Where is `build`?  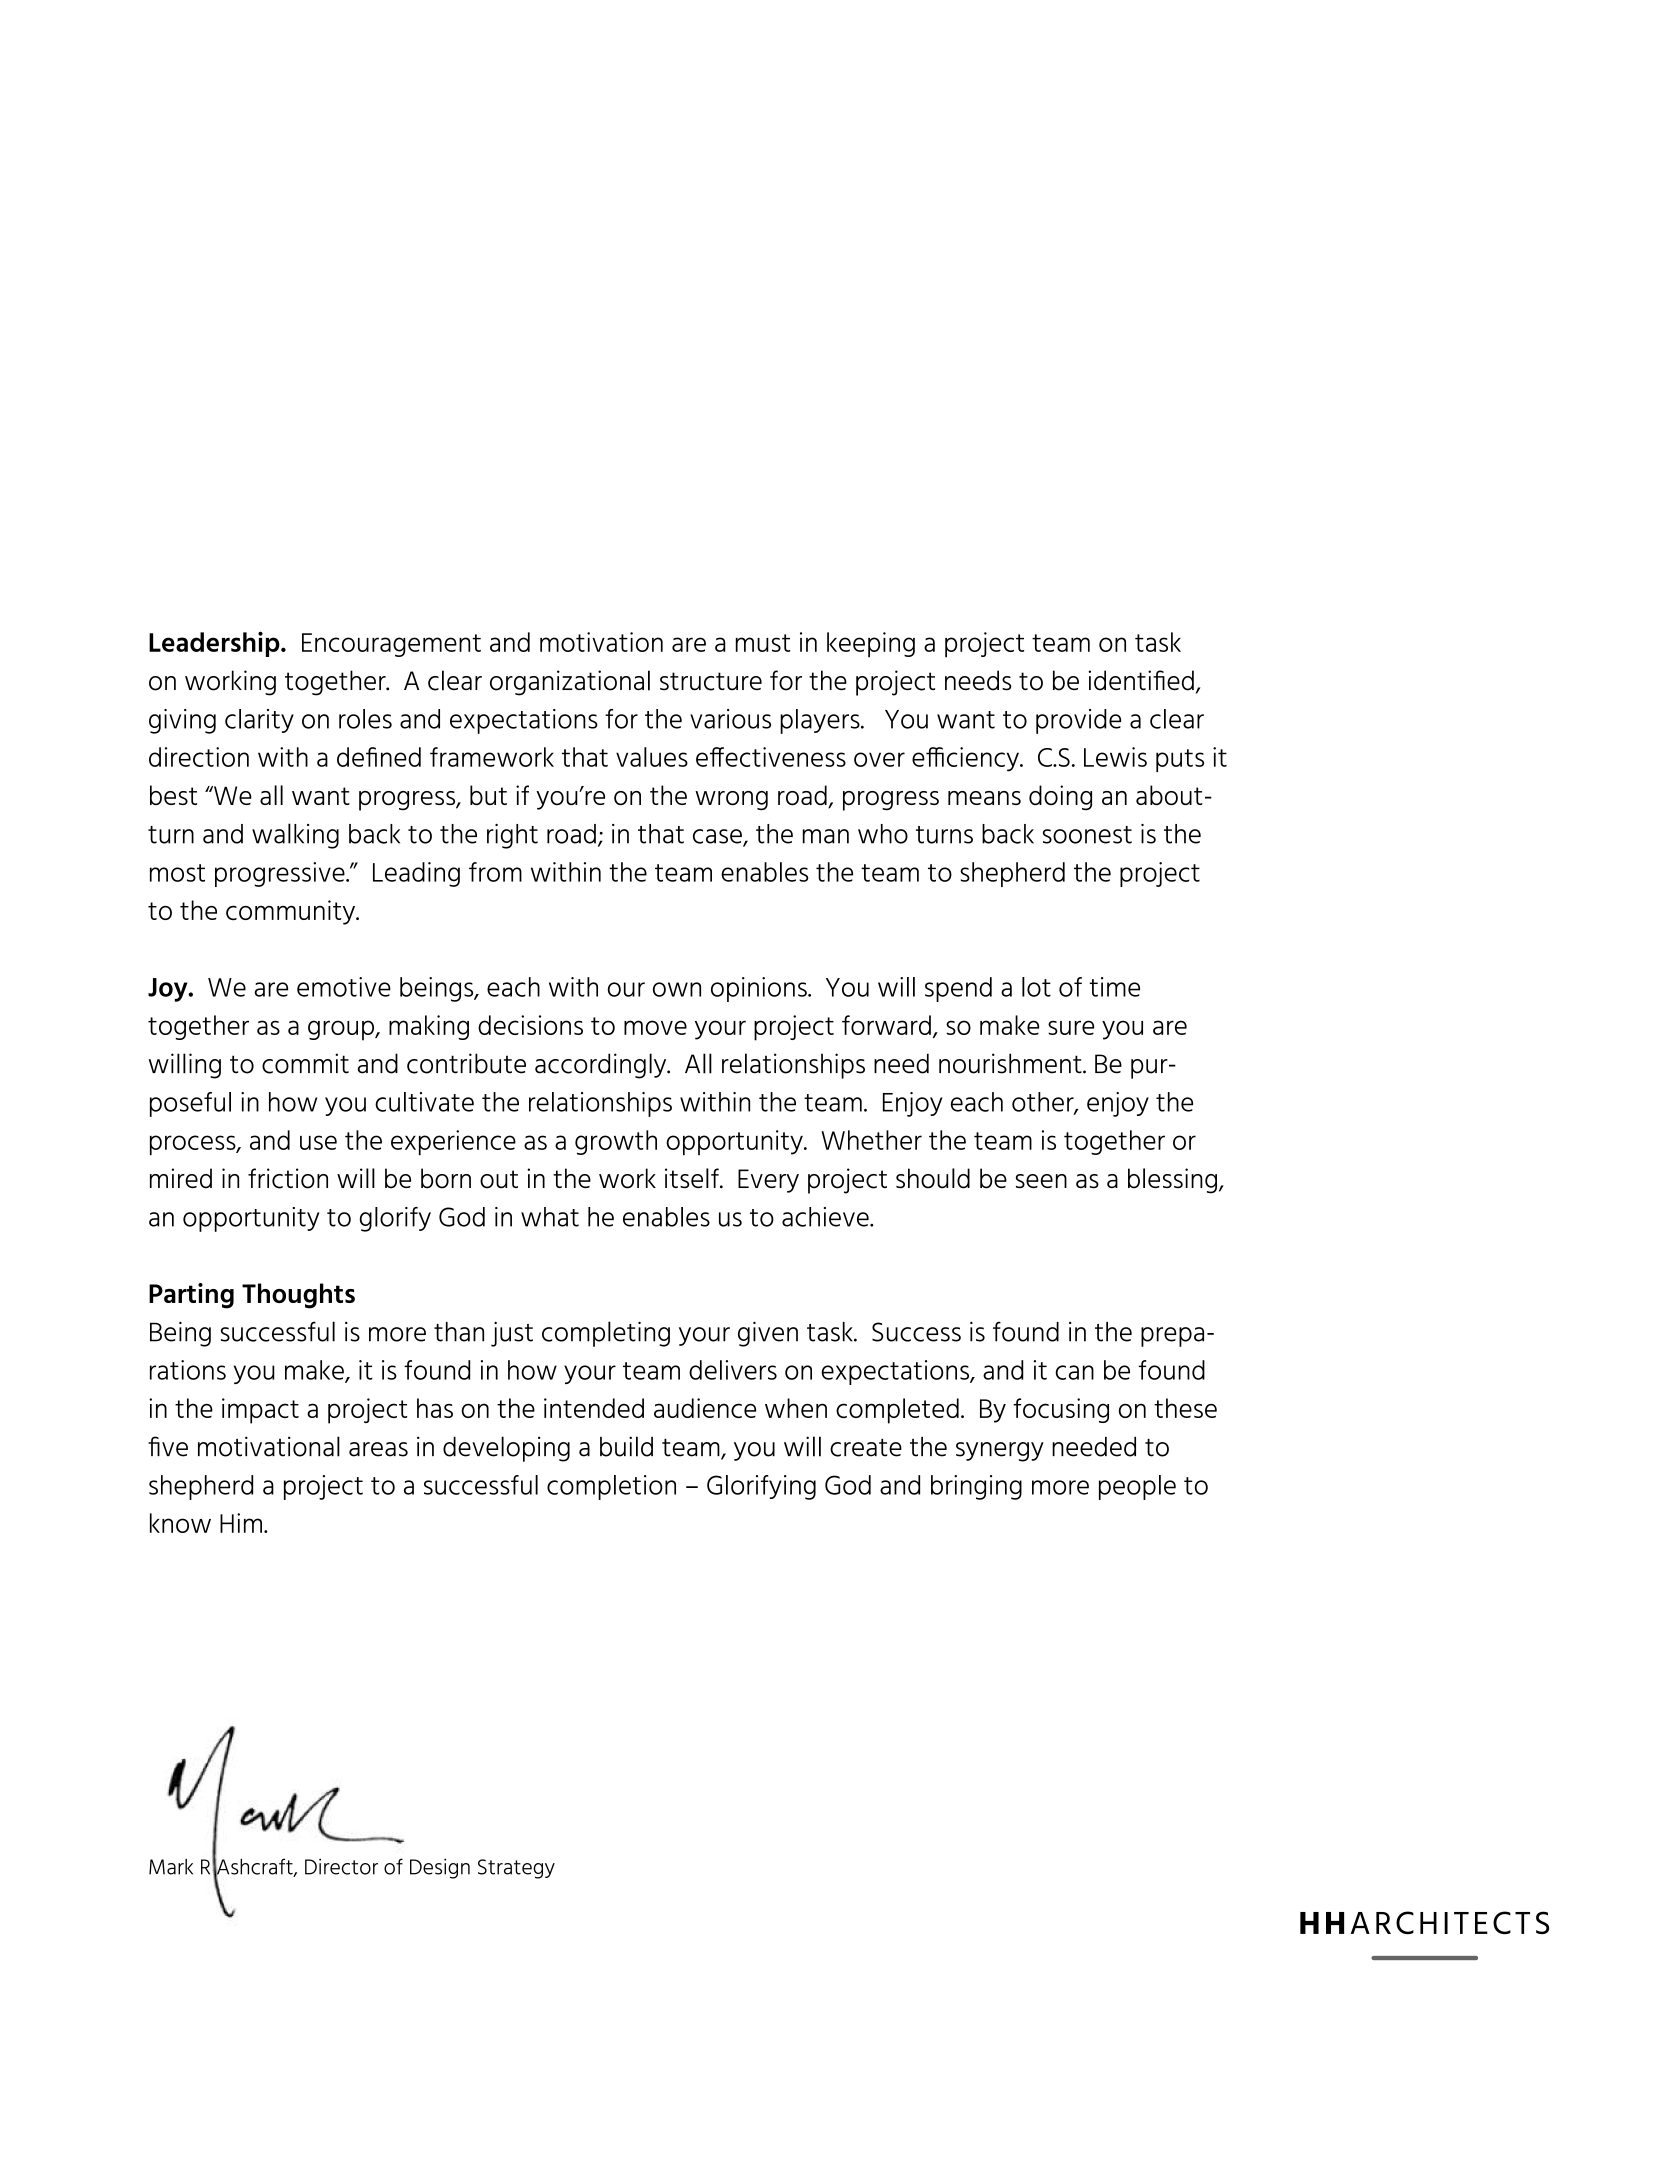 build is located at coordinates (626, 1446).
